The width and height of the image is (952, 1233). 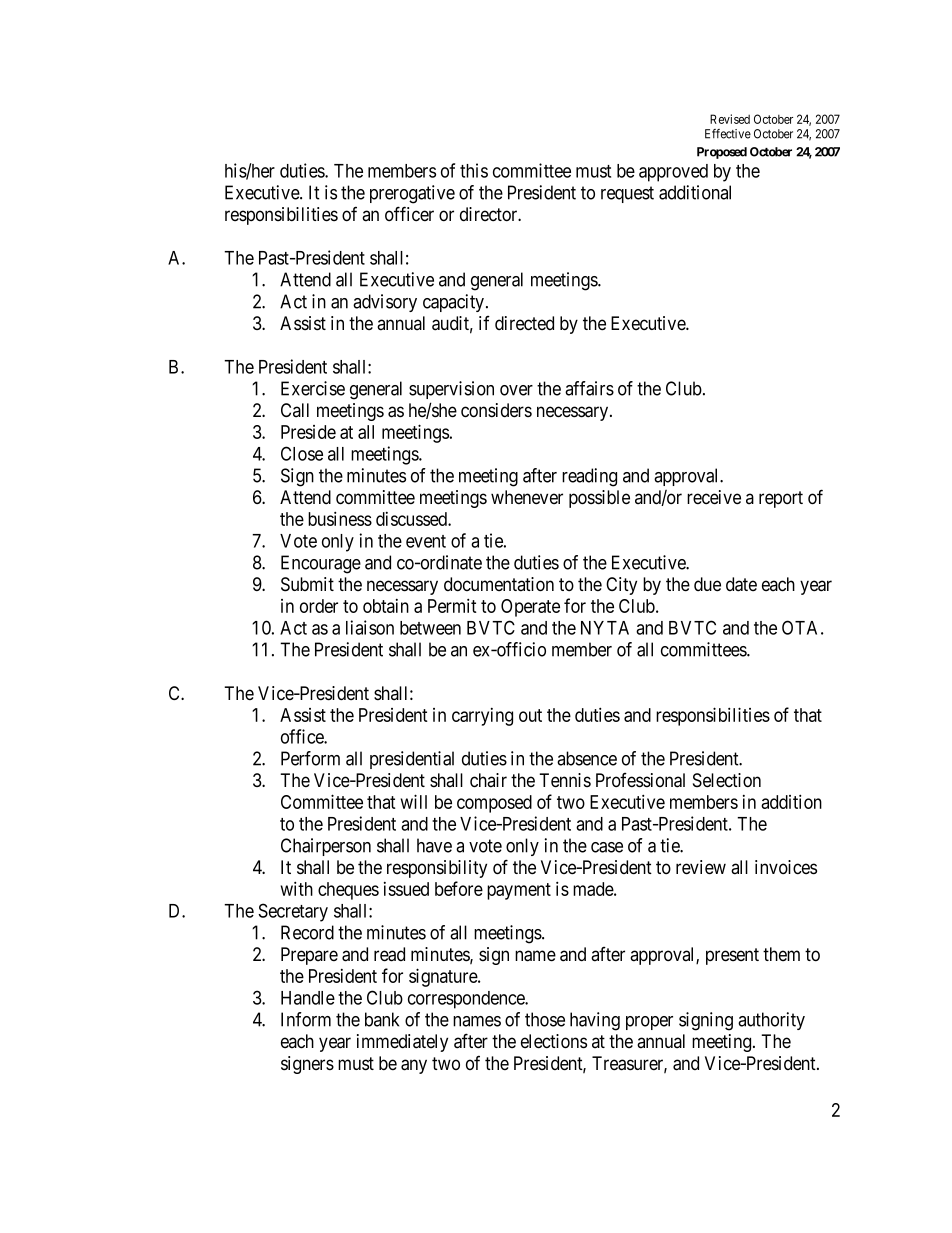 What do you see at coordinates (727, 780) in the image?
I see `Selection` at bounding box center [727, 780].
